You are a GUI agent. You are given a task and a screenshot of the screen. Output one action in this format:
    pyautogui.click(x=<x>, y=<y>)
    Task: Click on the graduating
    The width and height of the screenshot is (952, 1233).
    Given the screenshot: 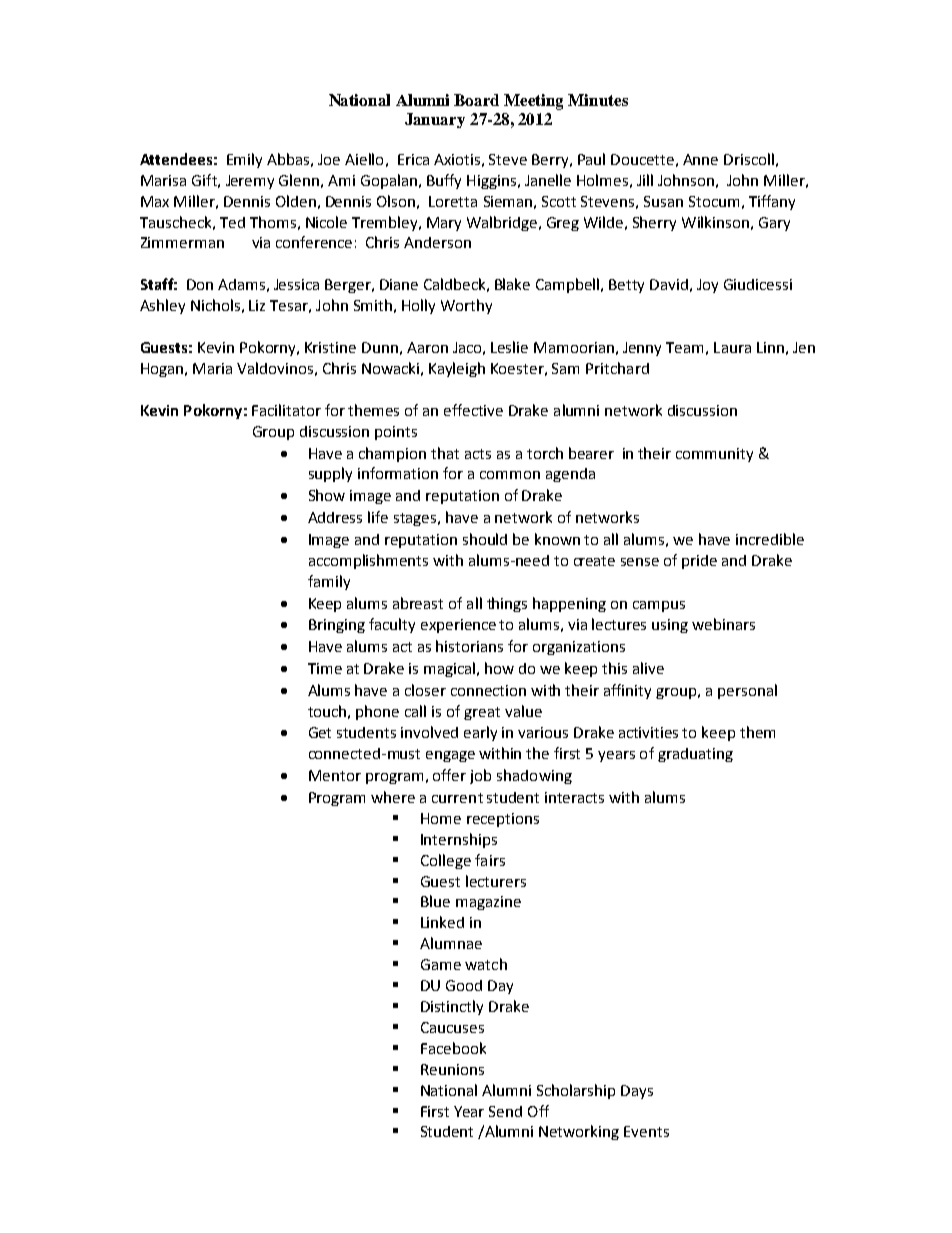 What is the action you would take?
    pyautogui.click(x=695, y=755)
